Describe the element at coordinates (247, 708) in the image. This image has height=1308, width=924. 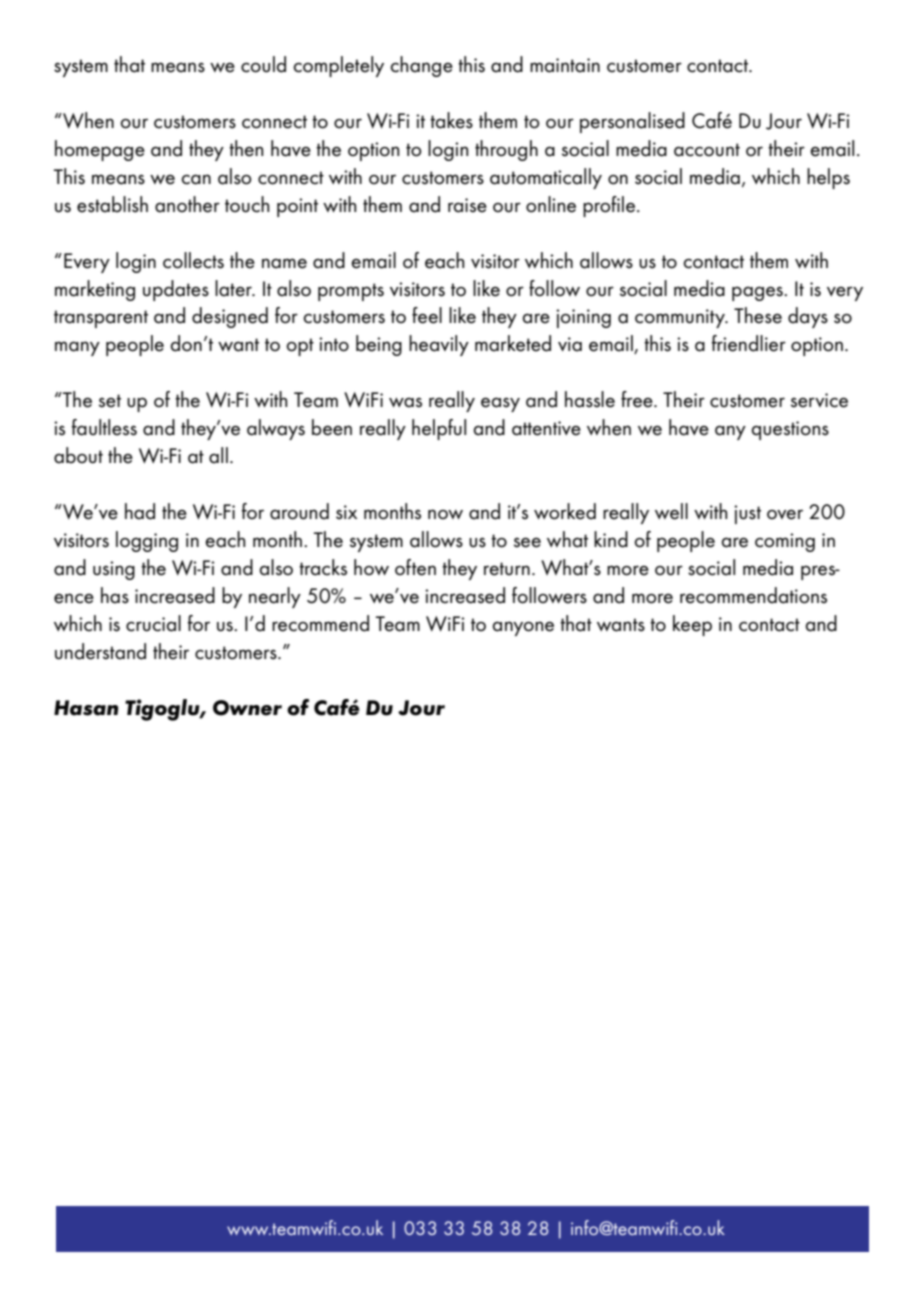
I see `Owner` at that location.
